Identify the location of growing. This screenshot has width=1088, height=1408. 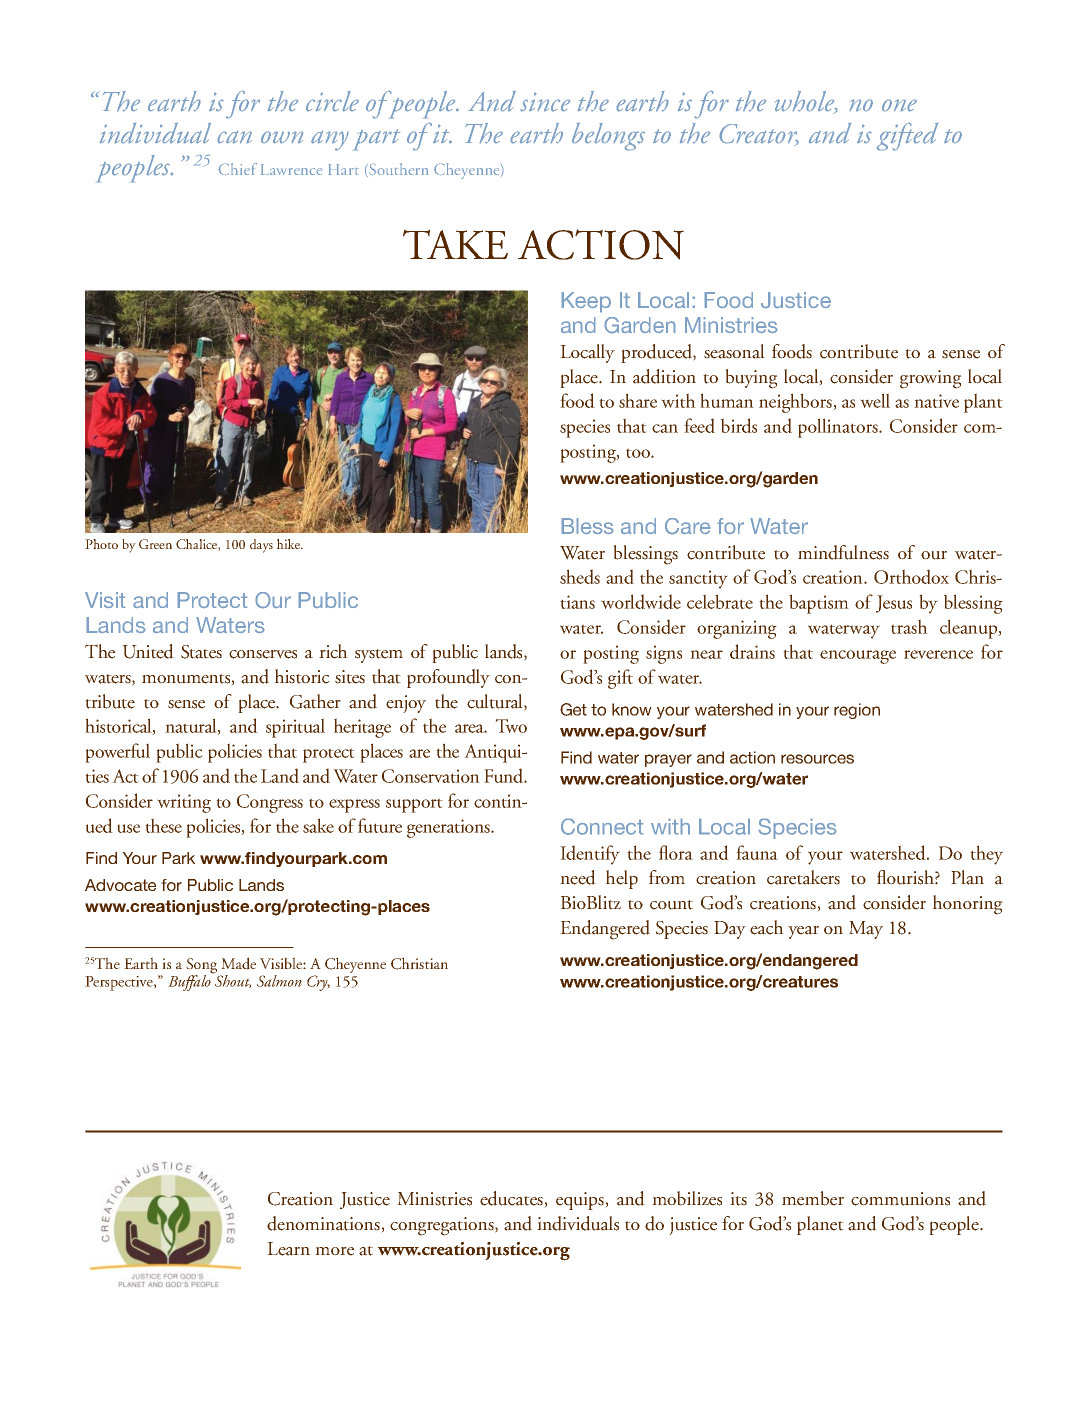
(931, 379).
